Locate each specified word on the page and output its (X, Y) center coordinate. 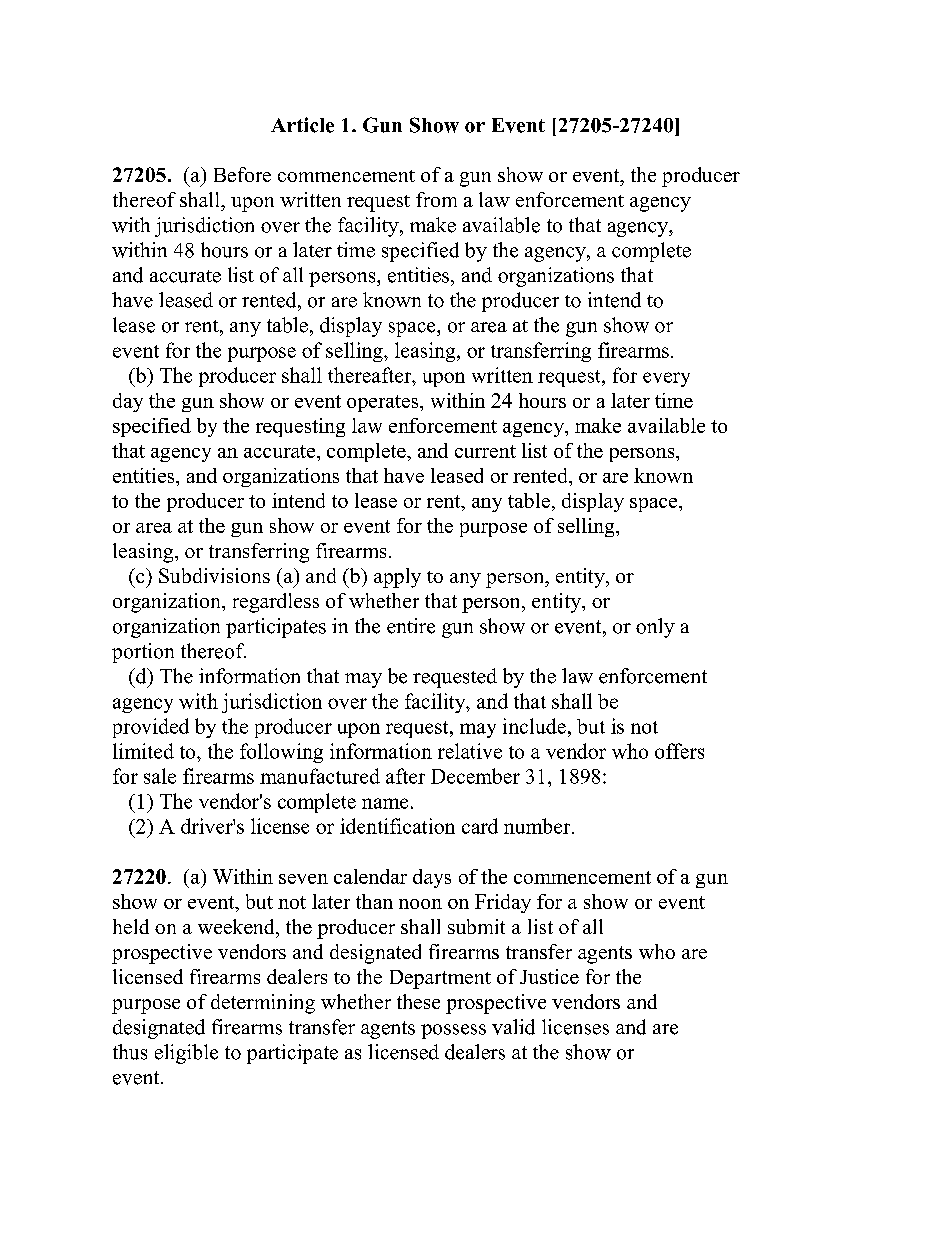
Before (242, 174)
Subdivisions (214, 575)
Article (302, 125)
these (418, 1001)
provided (151, 728)
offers (679, 751)
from (436, 199)
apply (397, 578)
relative (470, 751)
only (655, 628)
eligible (186, 1054)
